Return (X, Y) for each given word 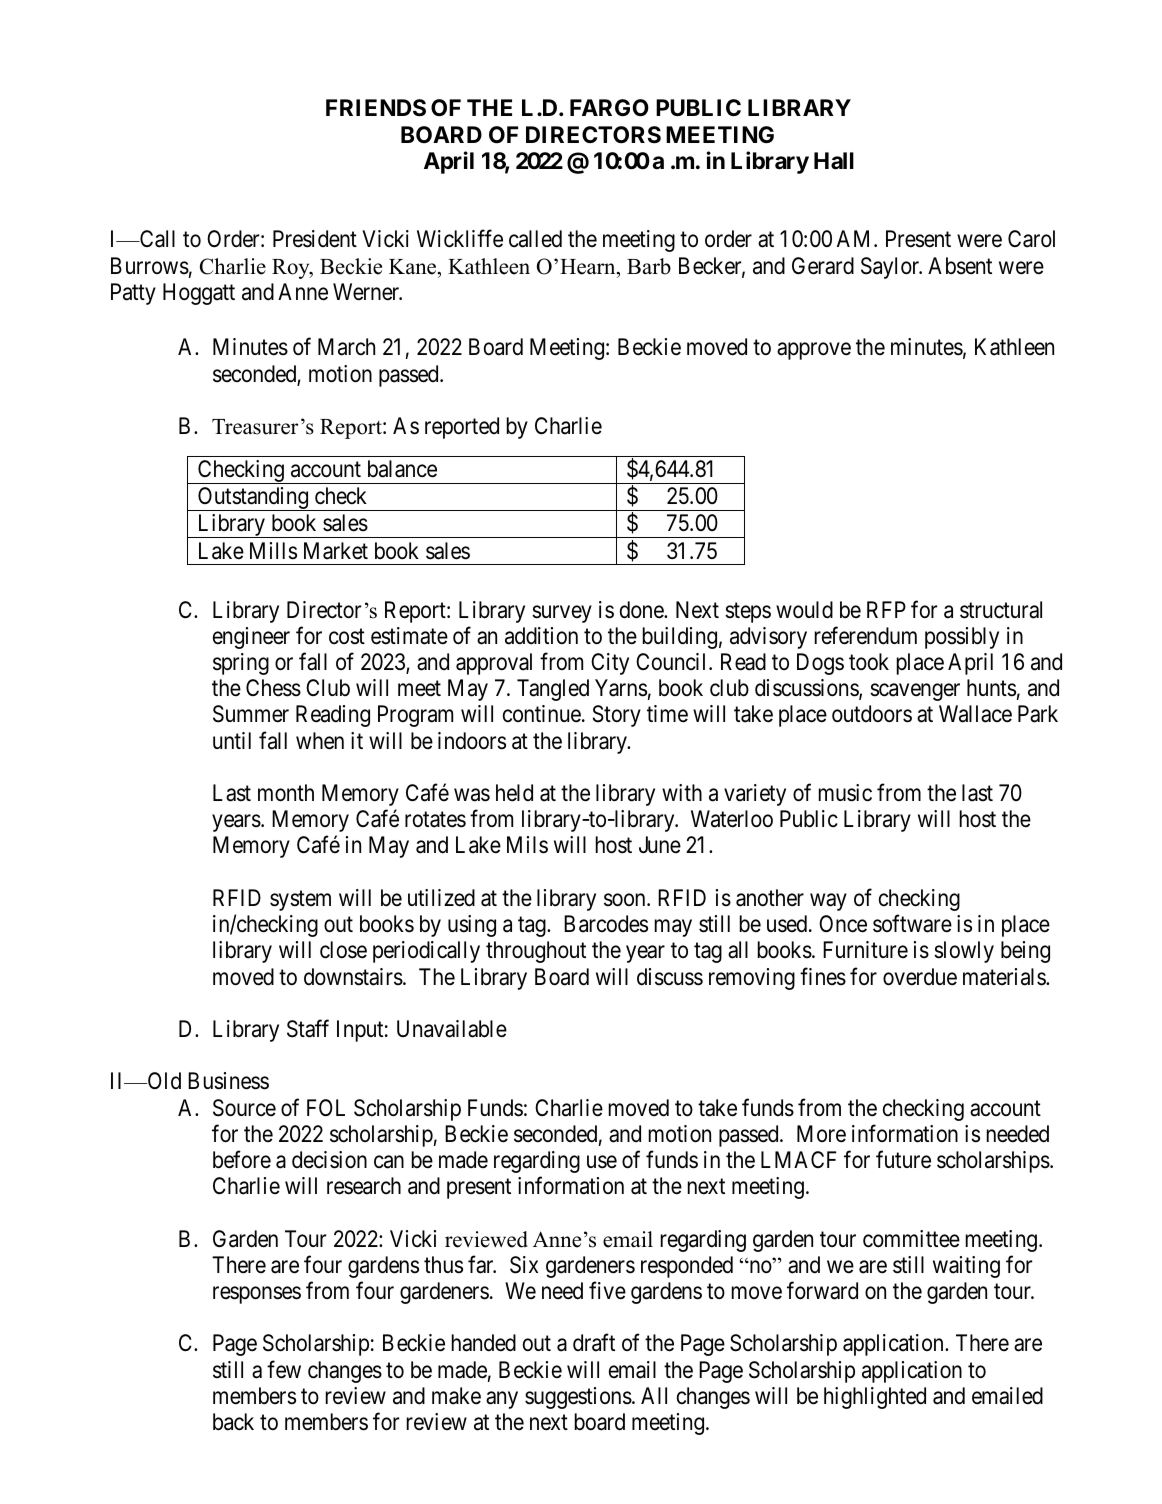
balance (402, 469)
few (284, 1369)
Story (617, 716)
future (903, 1159)
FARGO (609, 108)
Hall (834, 161)
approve (814, 351)
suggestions (578, 1398)
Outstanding (253, 499)
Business (228, 1081)
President (315, 239)
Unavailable (452, 1029)
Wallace (975, 714)
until (232, 740)
